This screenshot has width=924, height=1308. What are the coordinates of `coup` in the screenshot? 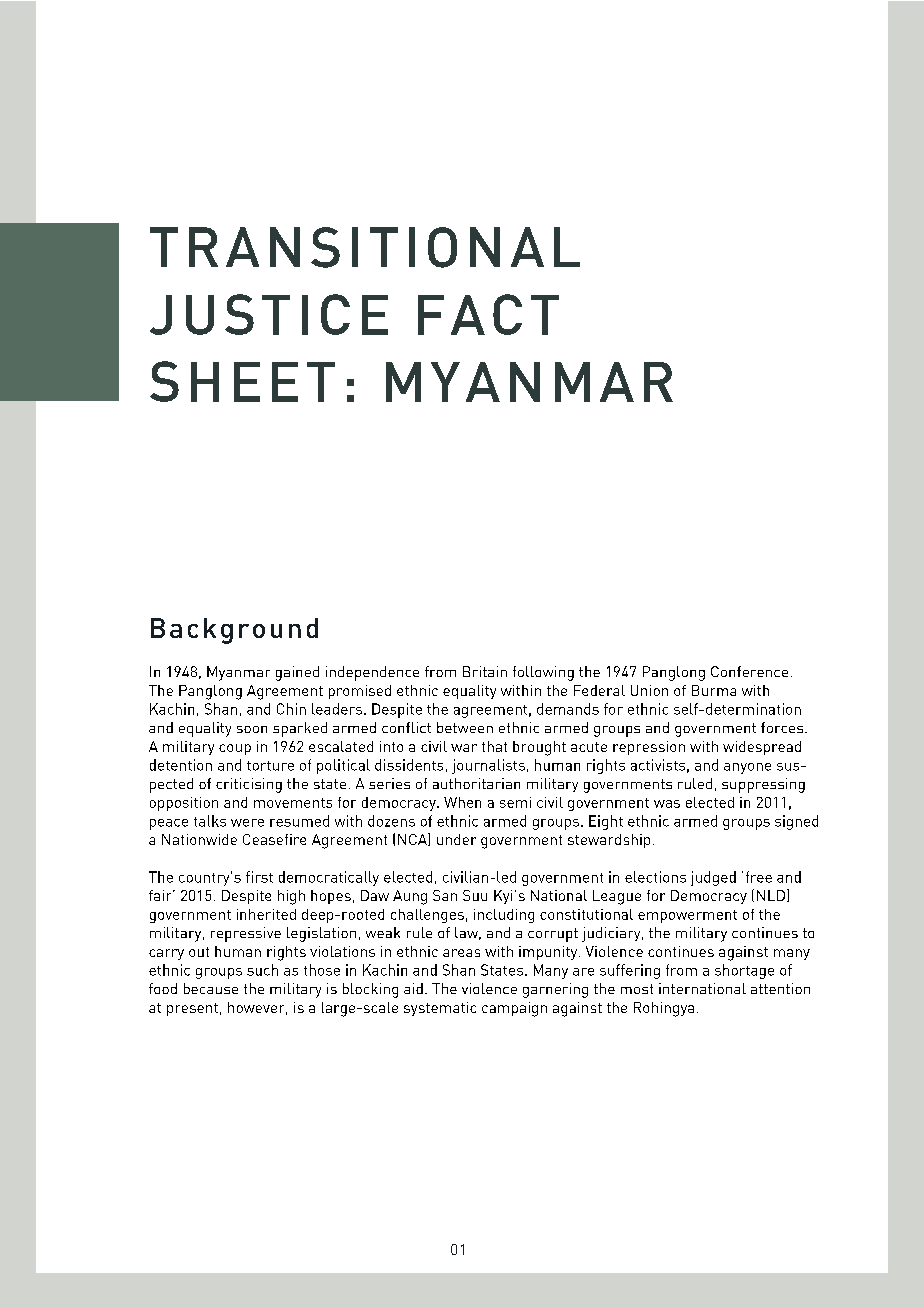 It's located at (235, 749).
